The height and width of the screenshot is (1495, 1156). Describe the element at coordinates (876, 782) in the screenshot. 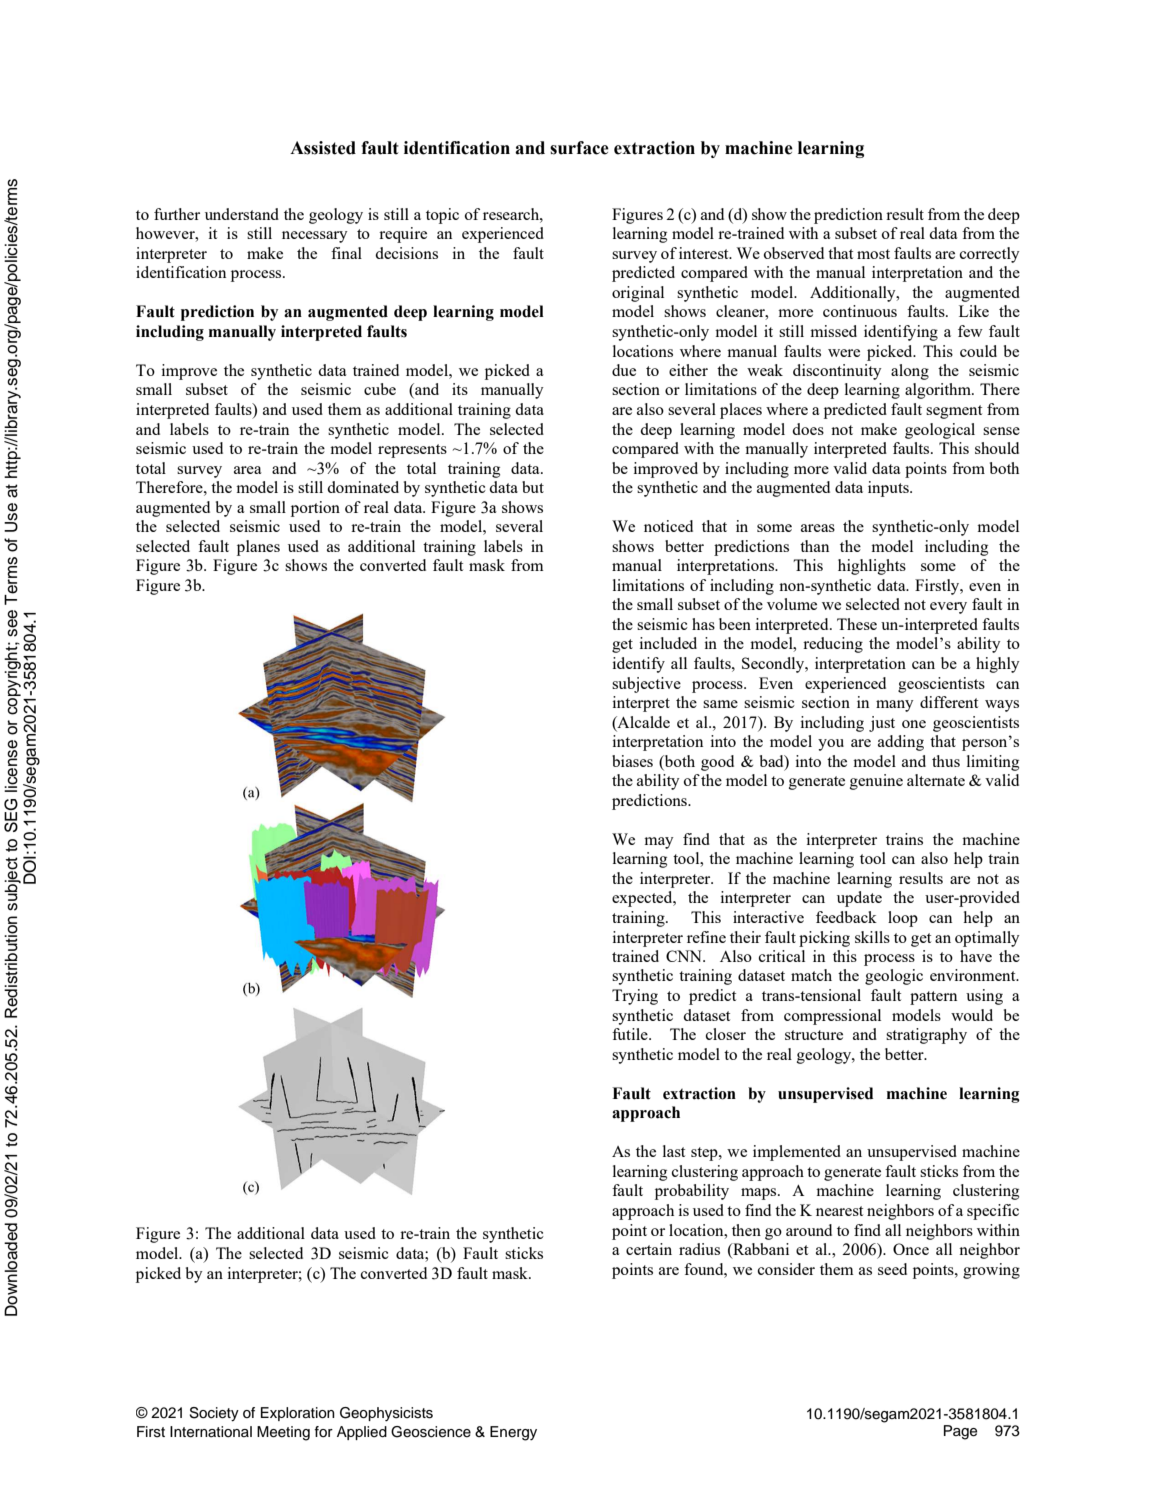

I see `genuine` at that location.
